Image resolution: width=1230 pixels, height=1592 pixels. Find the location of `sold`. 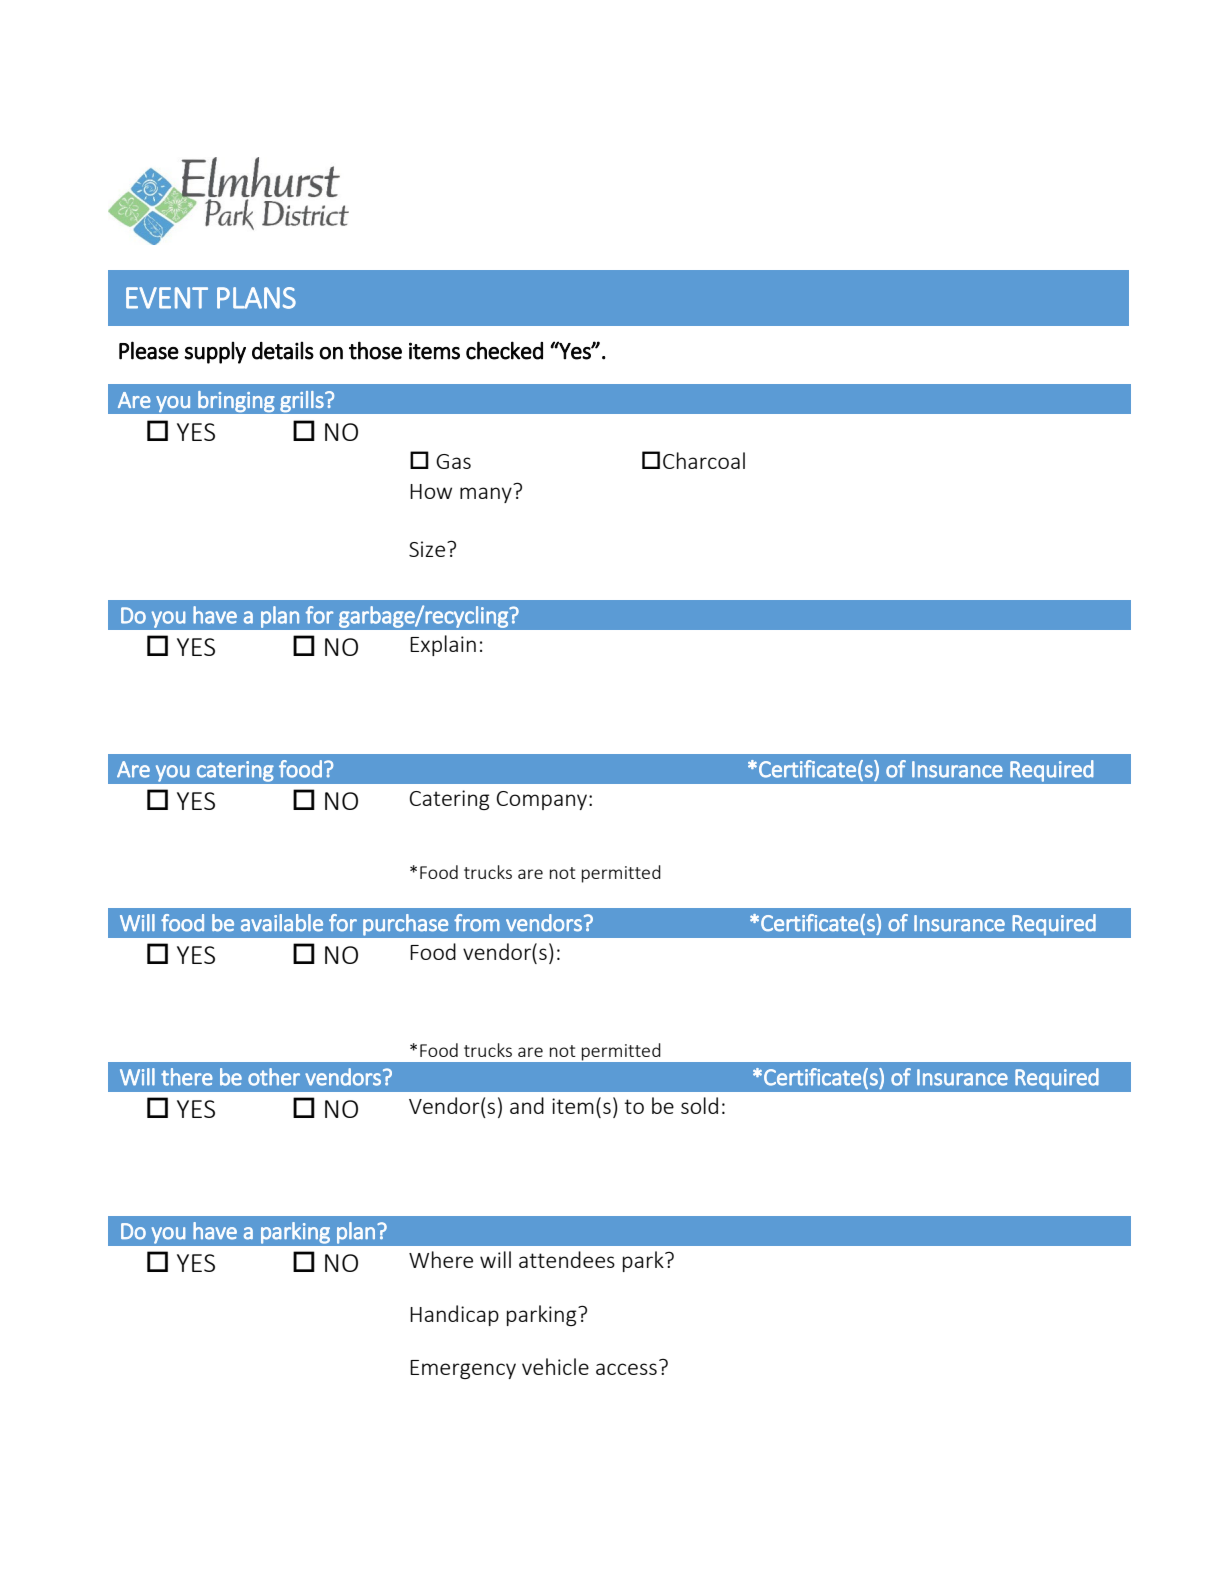

sold is located at coordinates (699, 1105).
